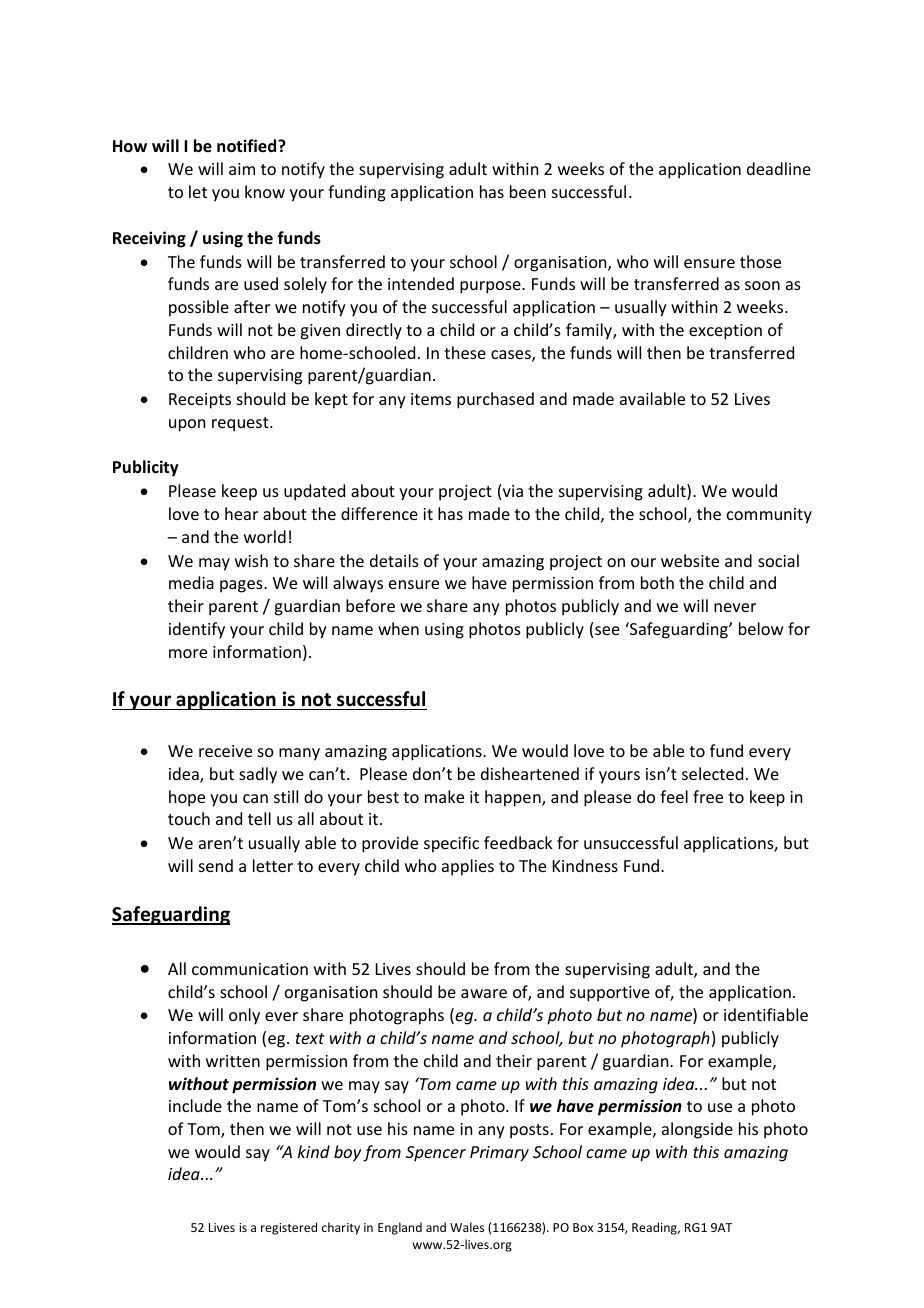  What do you see at coordinates (451, 844) in the page?
I see `specific` at bounding box center [451, 844].
